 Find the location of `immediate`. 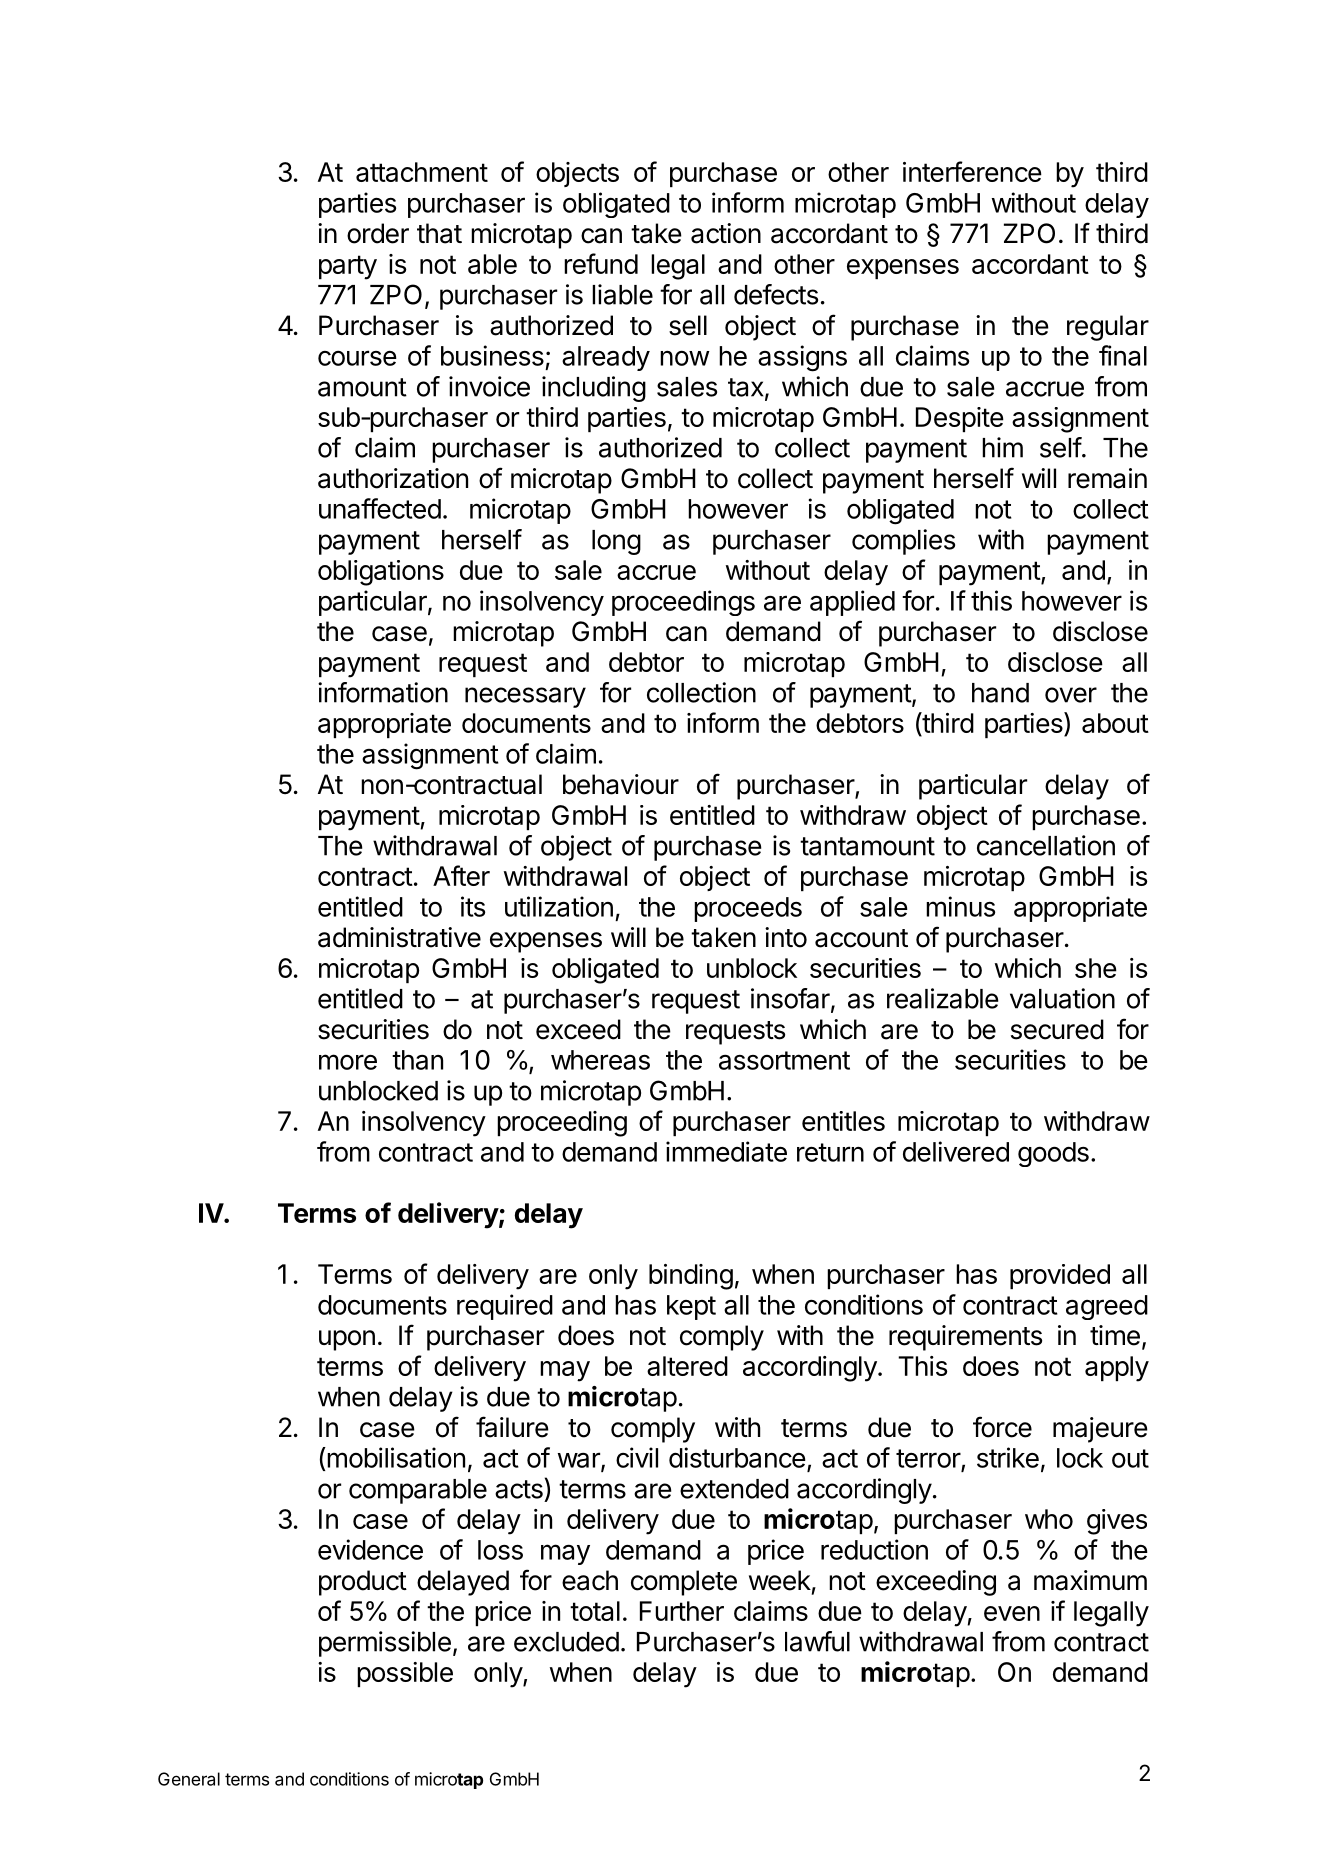

immediate is located at coordinates (726, 1151).
